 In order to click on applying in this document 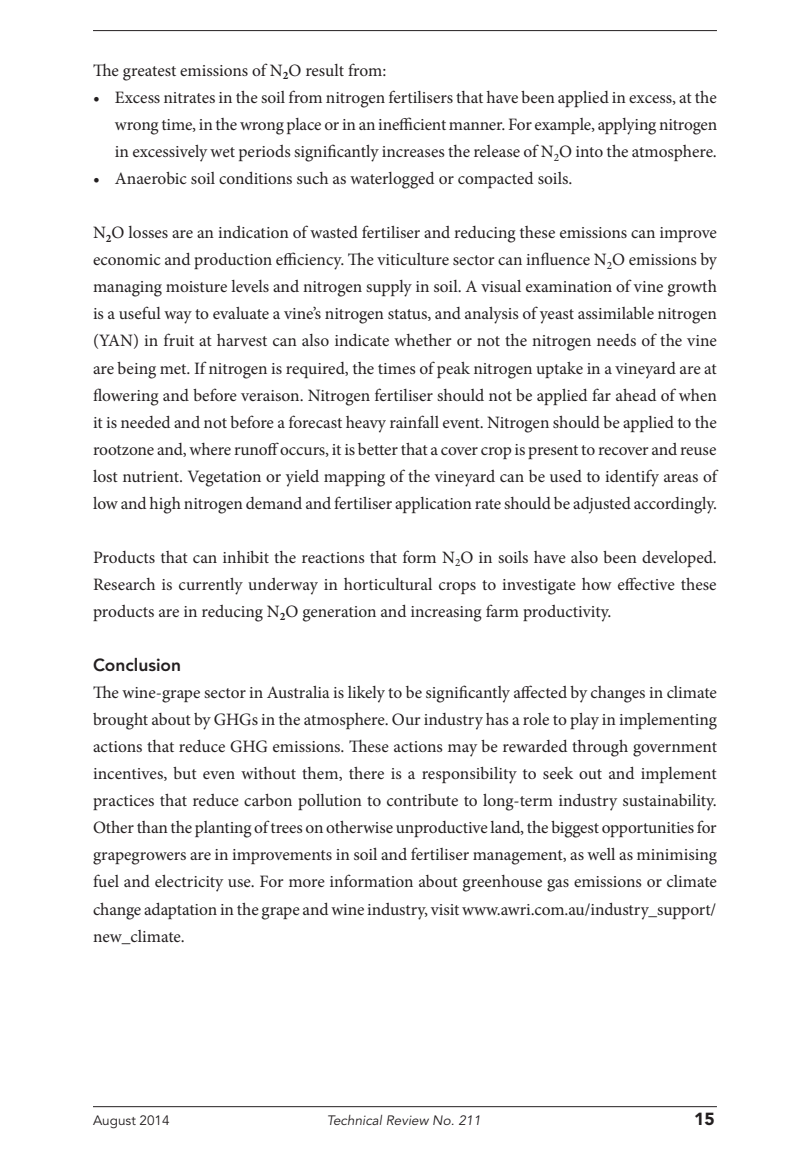, I will do `click(627, 126)`.
